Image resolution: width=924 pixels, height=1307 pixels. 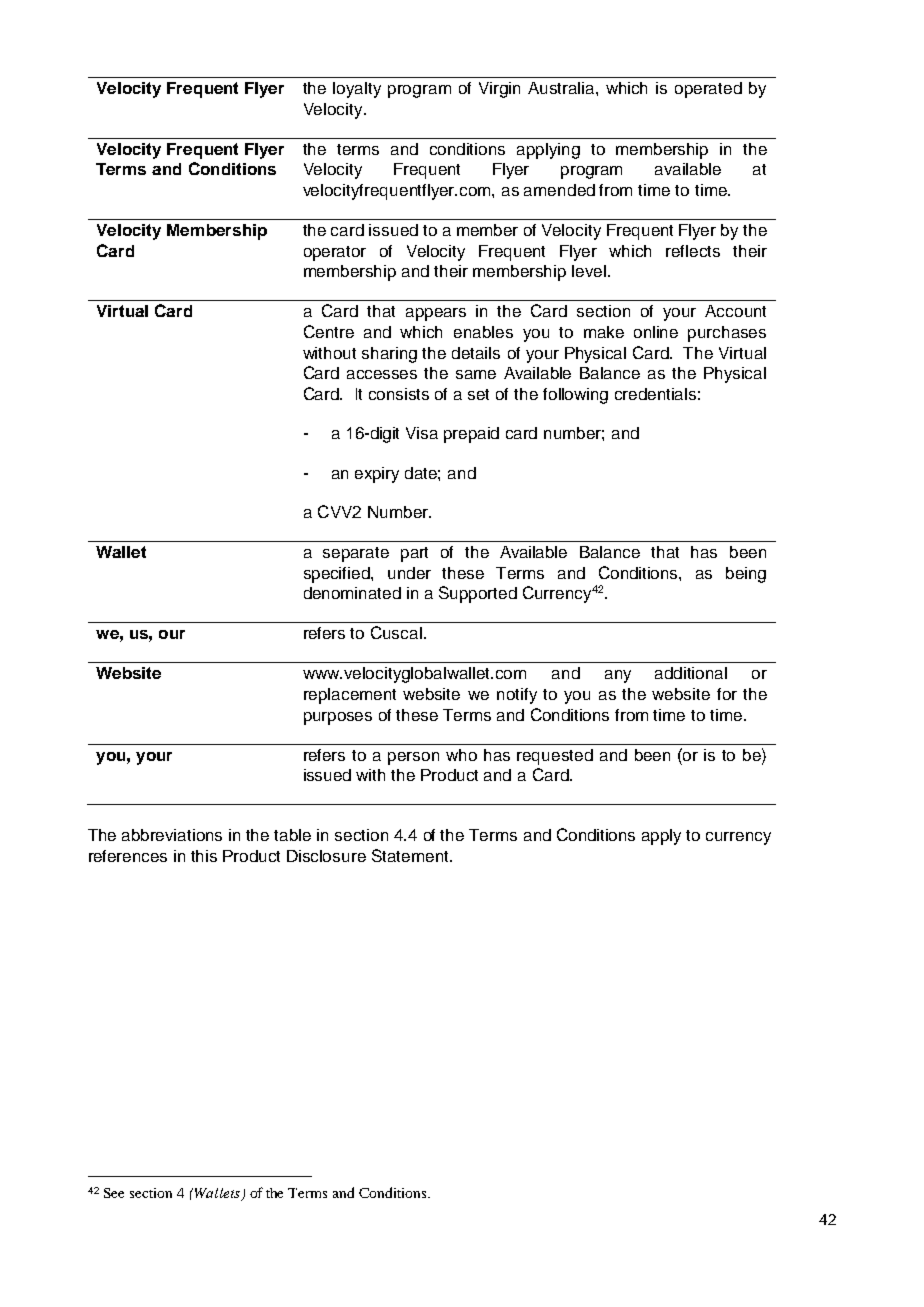 I want to click on for, so click(x=727, y=694).
